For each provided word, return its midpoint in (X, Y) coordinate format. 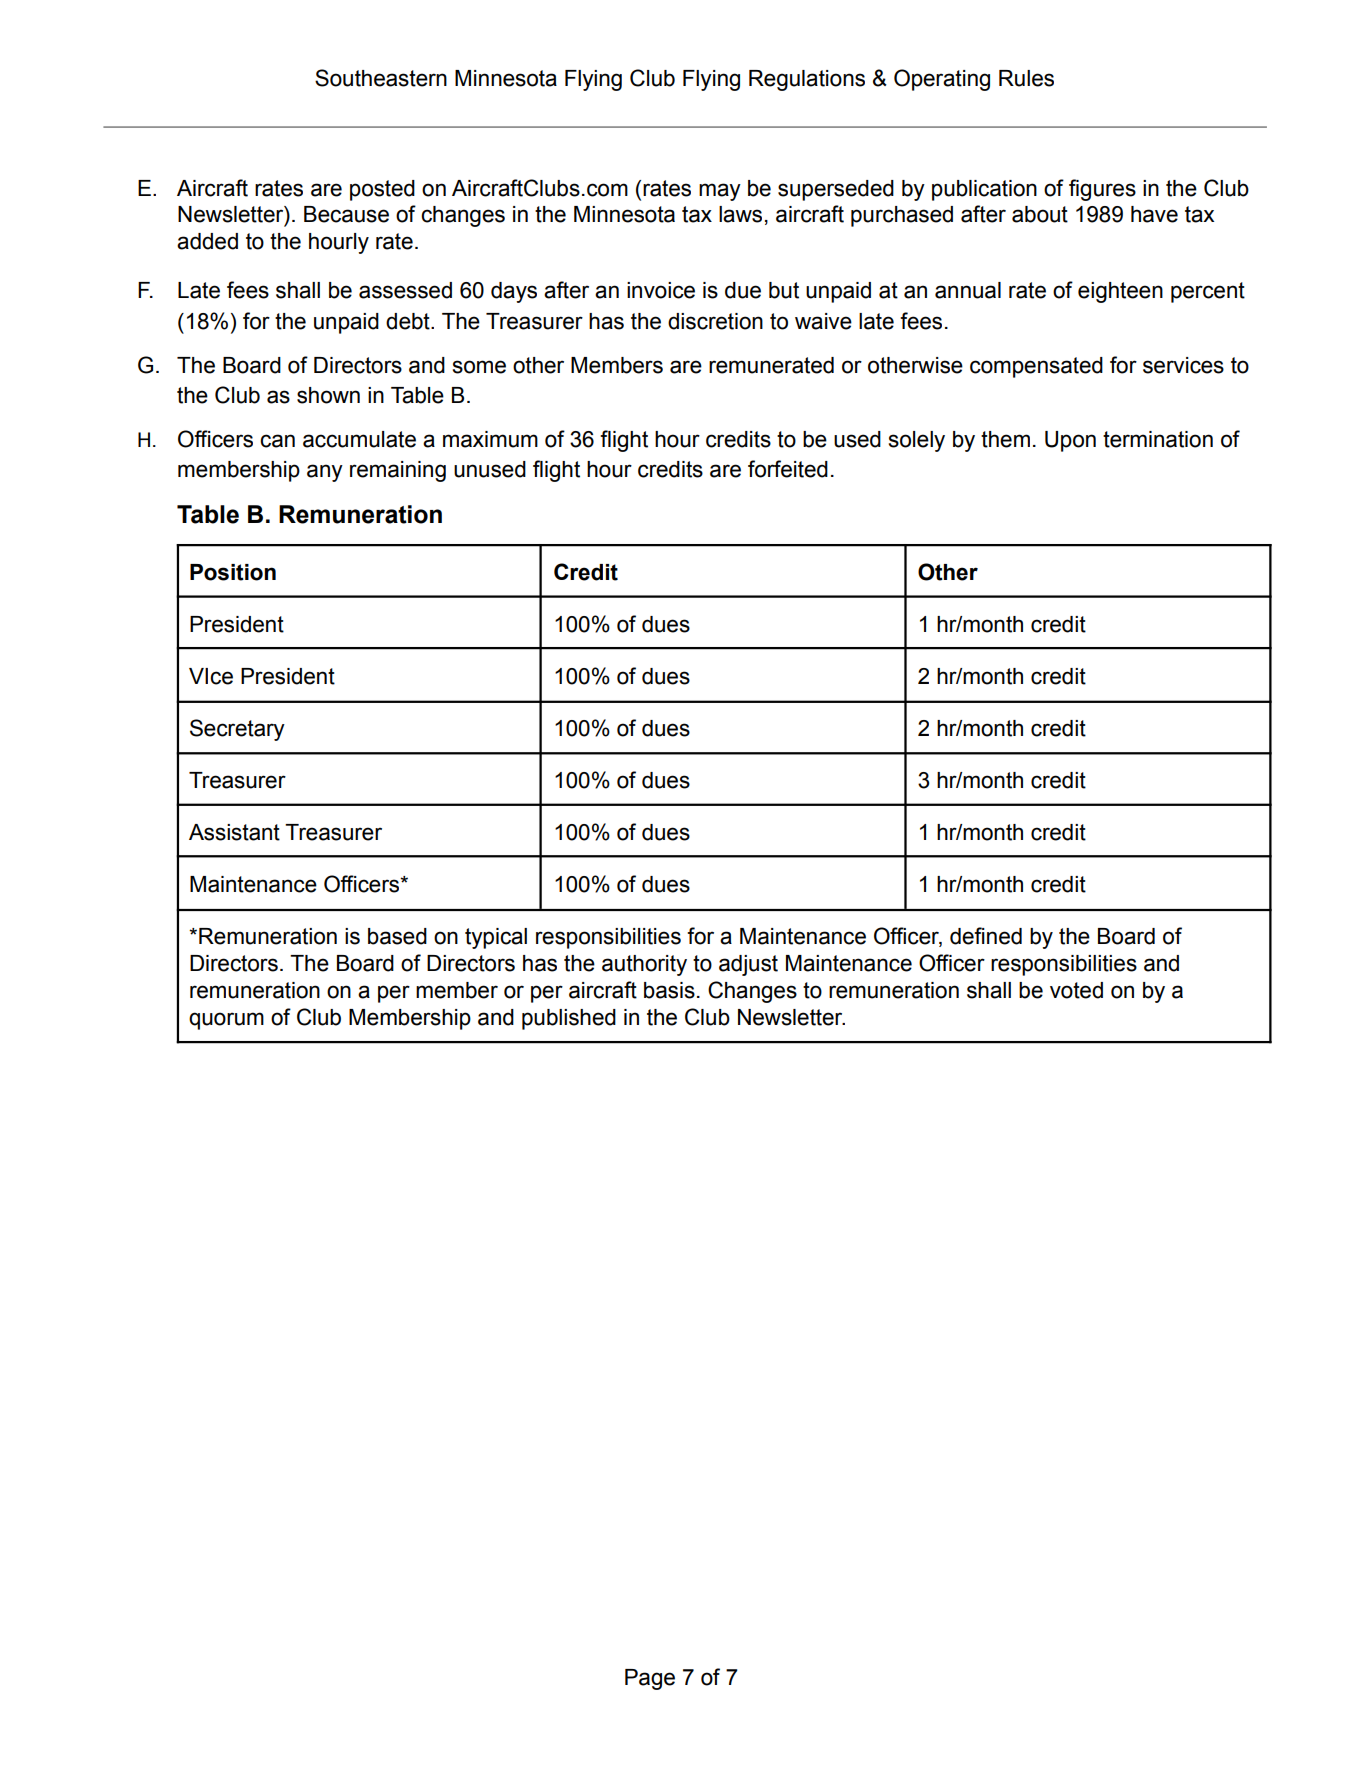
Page (650, 1679)
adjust (748, 965)
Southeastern (381, 78)
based (397, 936)
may (720, 192)
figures (1102, 190)
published (569, 1019)
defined (986, 936)
